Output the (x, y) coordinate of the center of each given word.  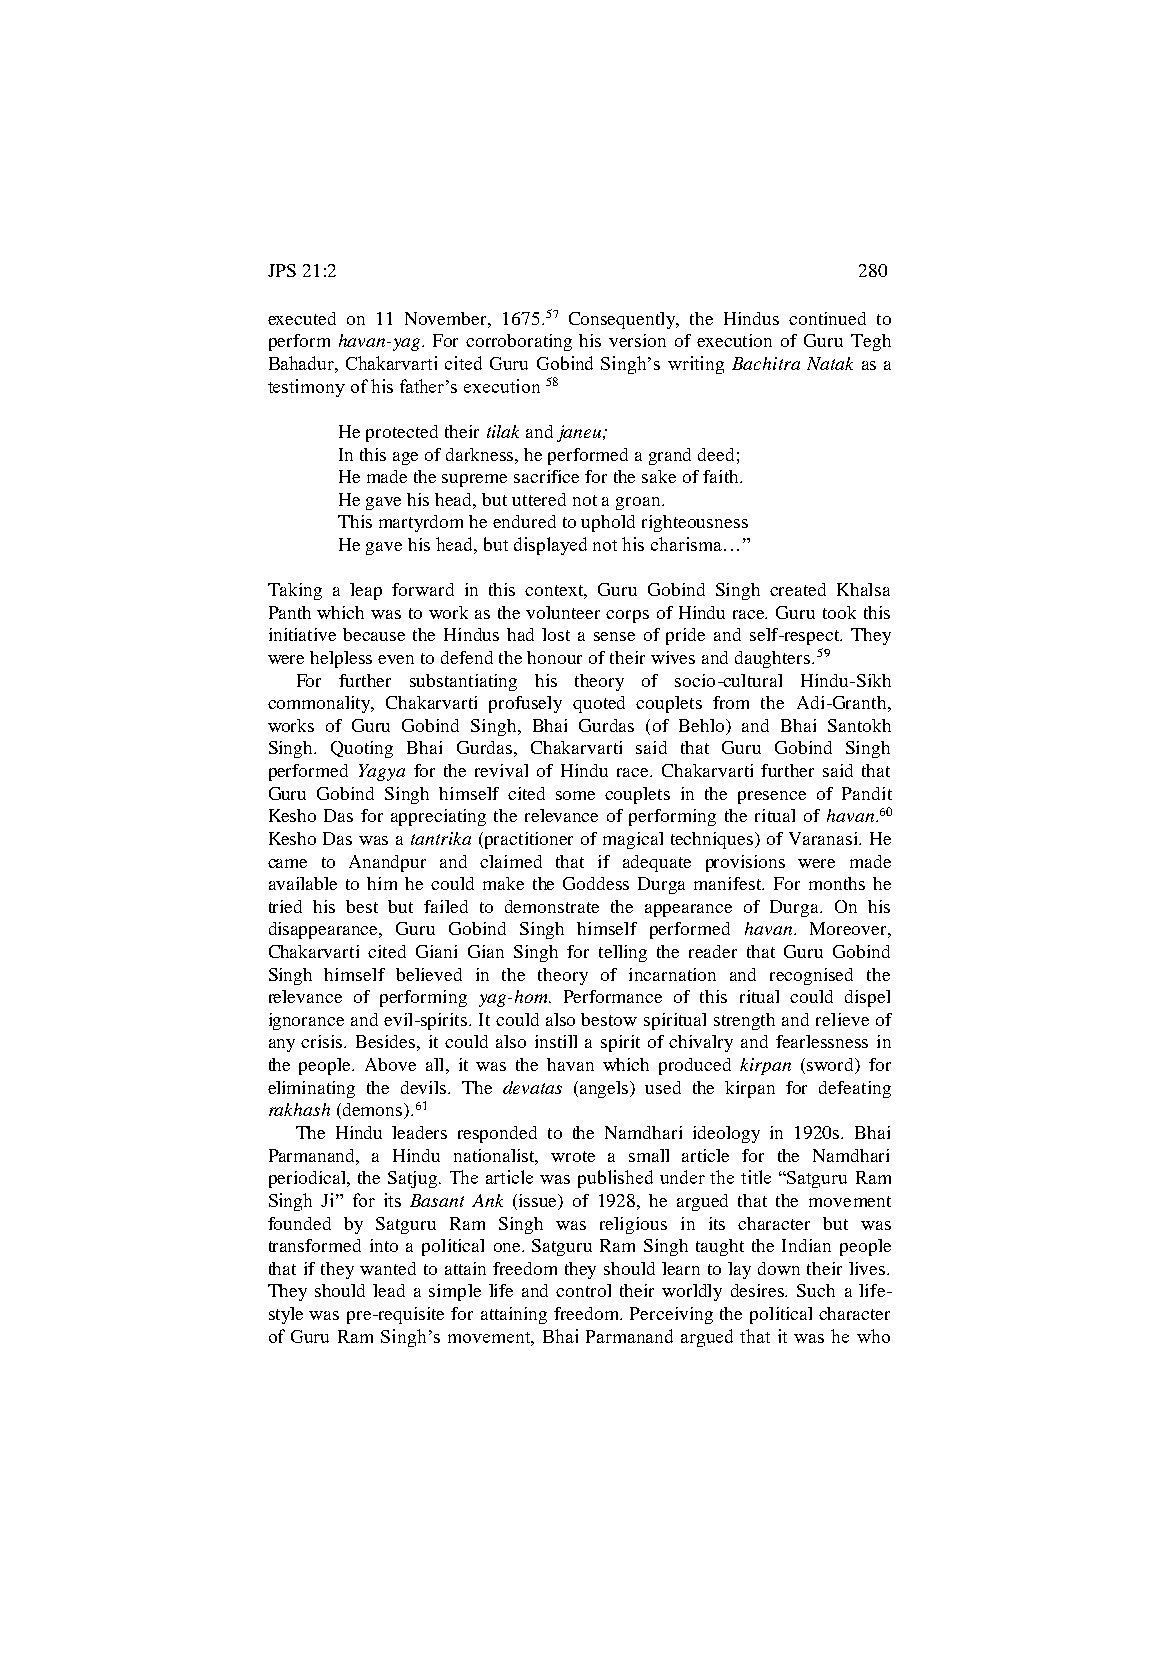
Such (816, 1290)
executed (302, 318)
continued (827, 318)
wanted (388, 1268)
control (583, 1290)
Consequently (623, 320)
